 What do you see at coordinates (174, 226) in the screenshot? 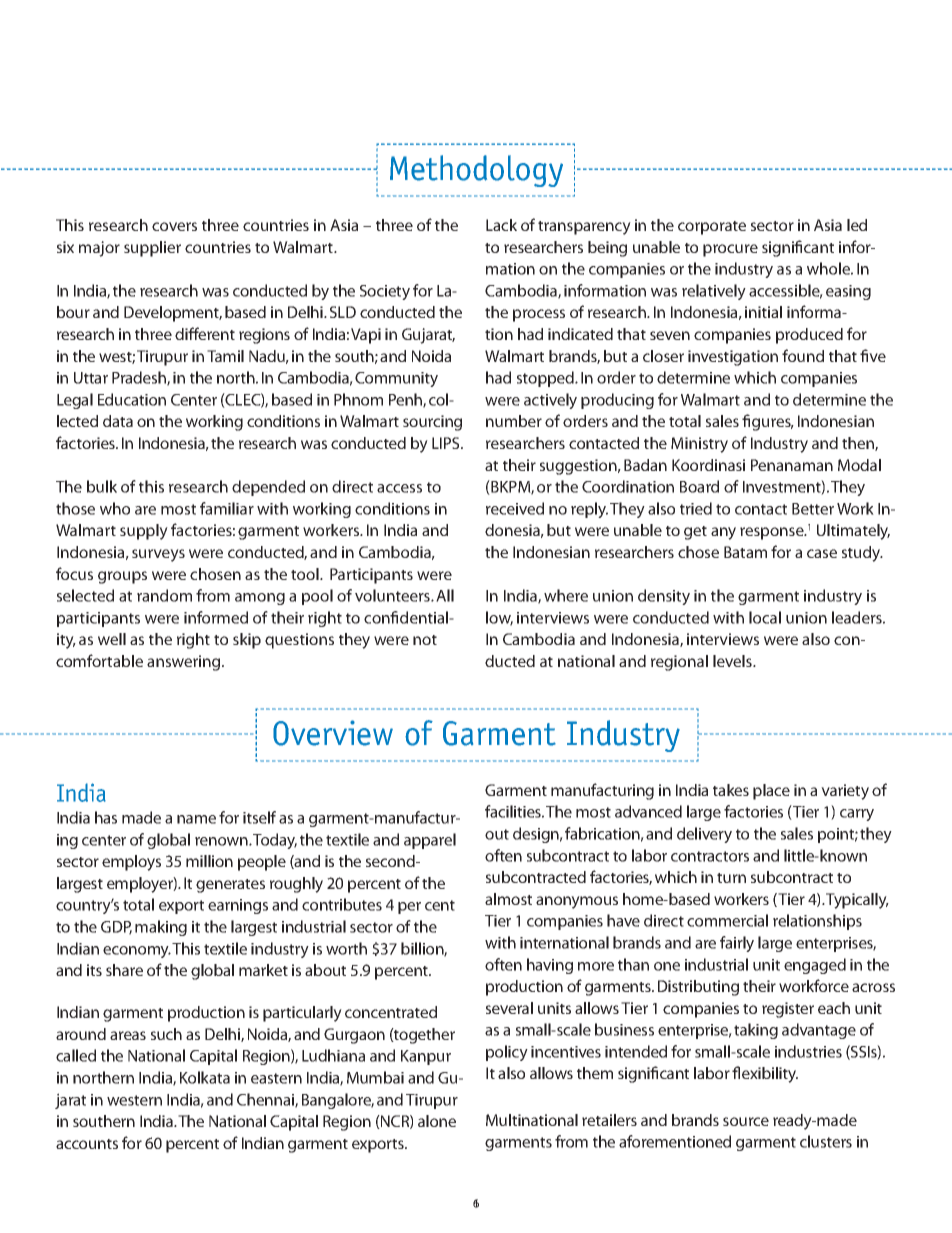
I see `covers` at bounding box center [174, 226].
